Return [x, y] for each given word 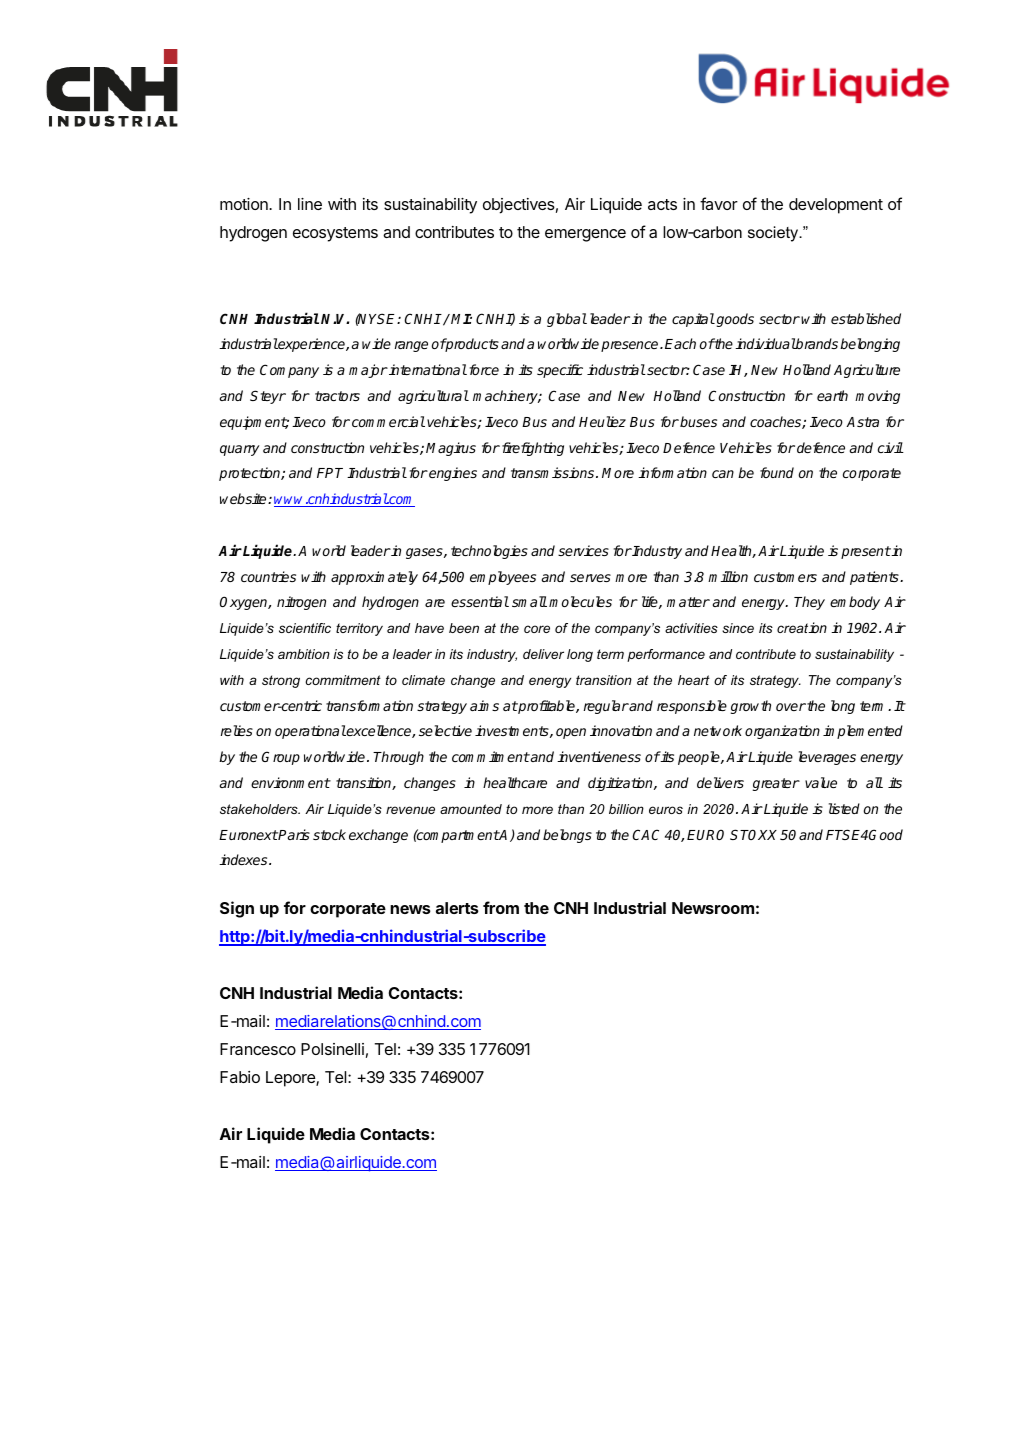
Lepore [291, 1079]
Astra [862, 422]
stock [329, 834]
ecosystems [335, 234]
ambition [304, 654]
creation [802, 627]
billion [626, 809]
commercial [388, 421]
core [537, 629]
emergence [585, 235]
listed [844, 808]
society [774, 234]
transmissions [554, 472]
